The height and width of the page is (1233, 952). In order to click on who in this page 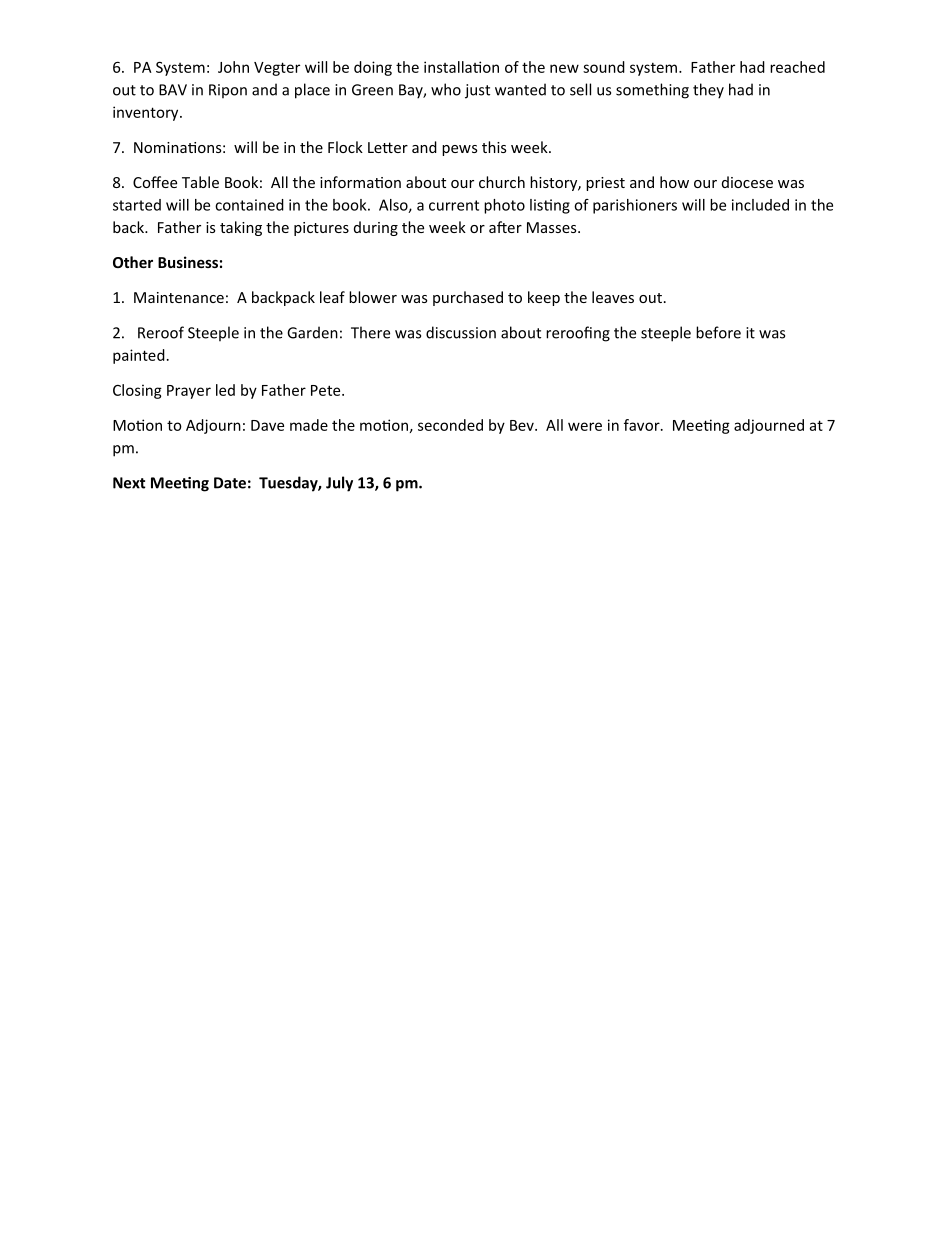, I will do `click(446, 89)`.
